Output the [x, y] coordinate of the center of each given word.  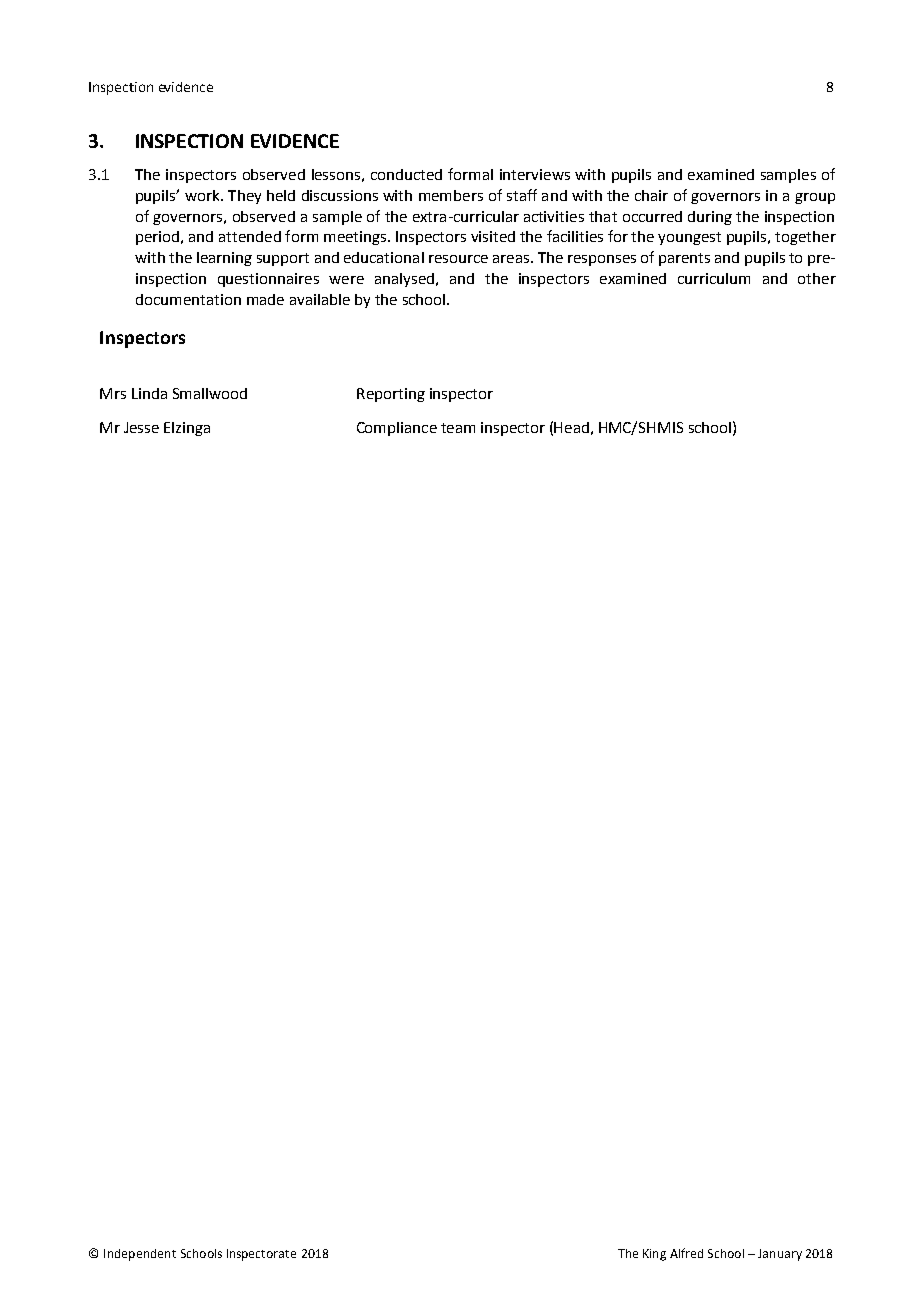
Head [571, 427]
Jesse [141, 427]
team [458, 428]
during [710, 218]
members [451, 195]
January [780, 1255]
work [203, 195]
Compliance [397, 429]
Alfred [686, 1253]
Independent [140, 1255]
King [654, 1255]
